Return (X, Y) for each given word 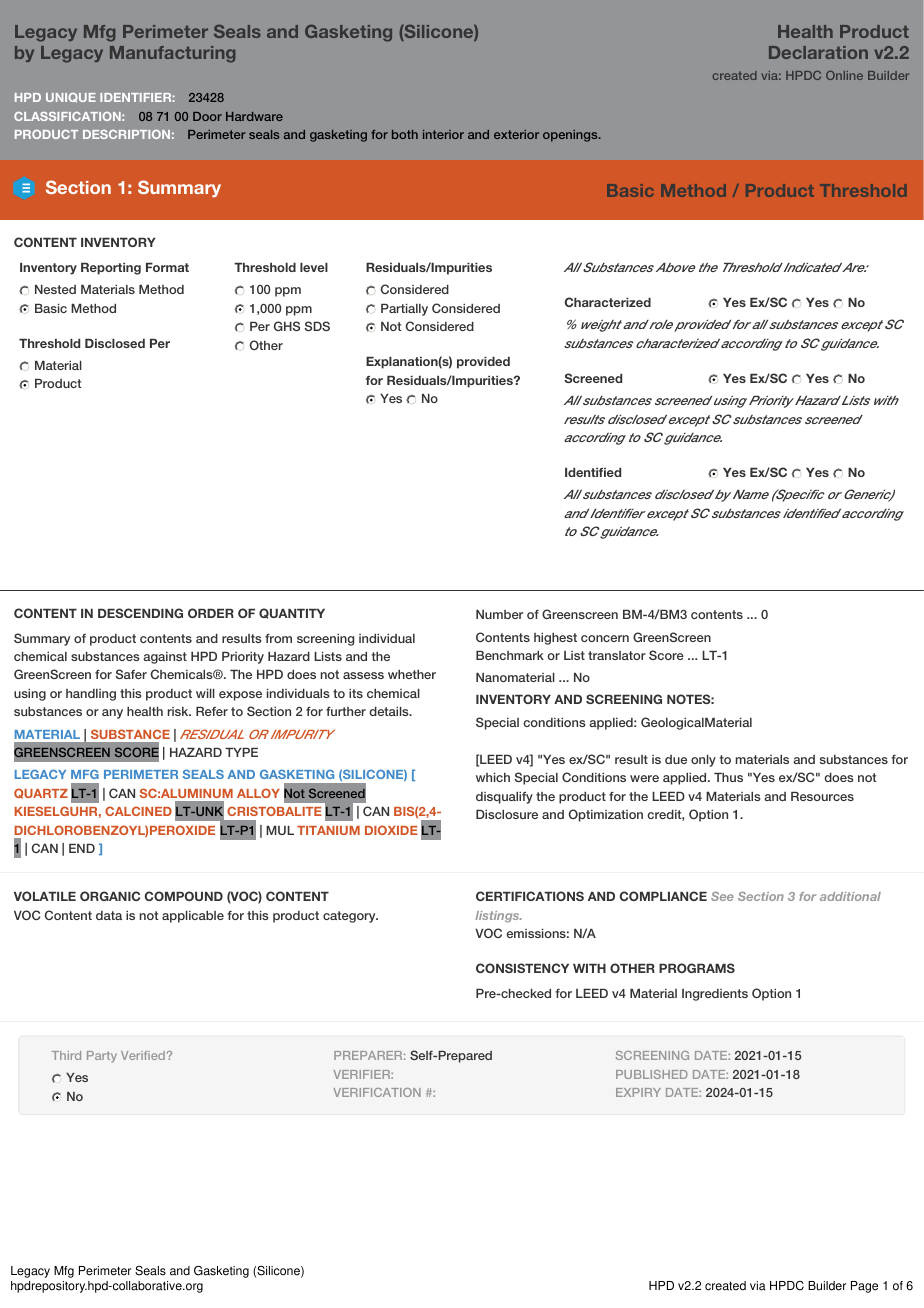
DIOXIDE (391, 830)
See (722, 896)
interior (443, 134)
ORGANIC (110, 896)
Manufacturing (172, 54)
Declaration (818, 52)
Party (102, 1057)
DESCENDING (140, 613)
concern (605, 638)
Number (499, 614)
